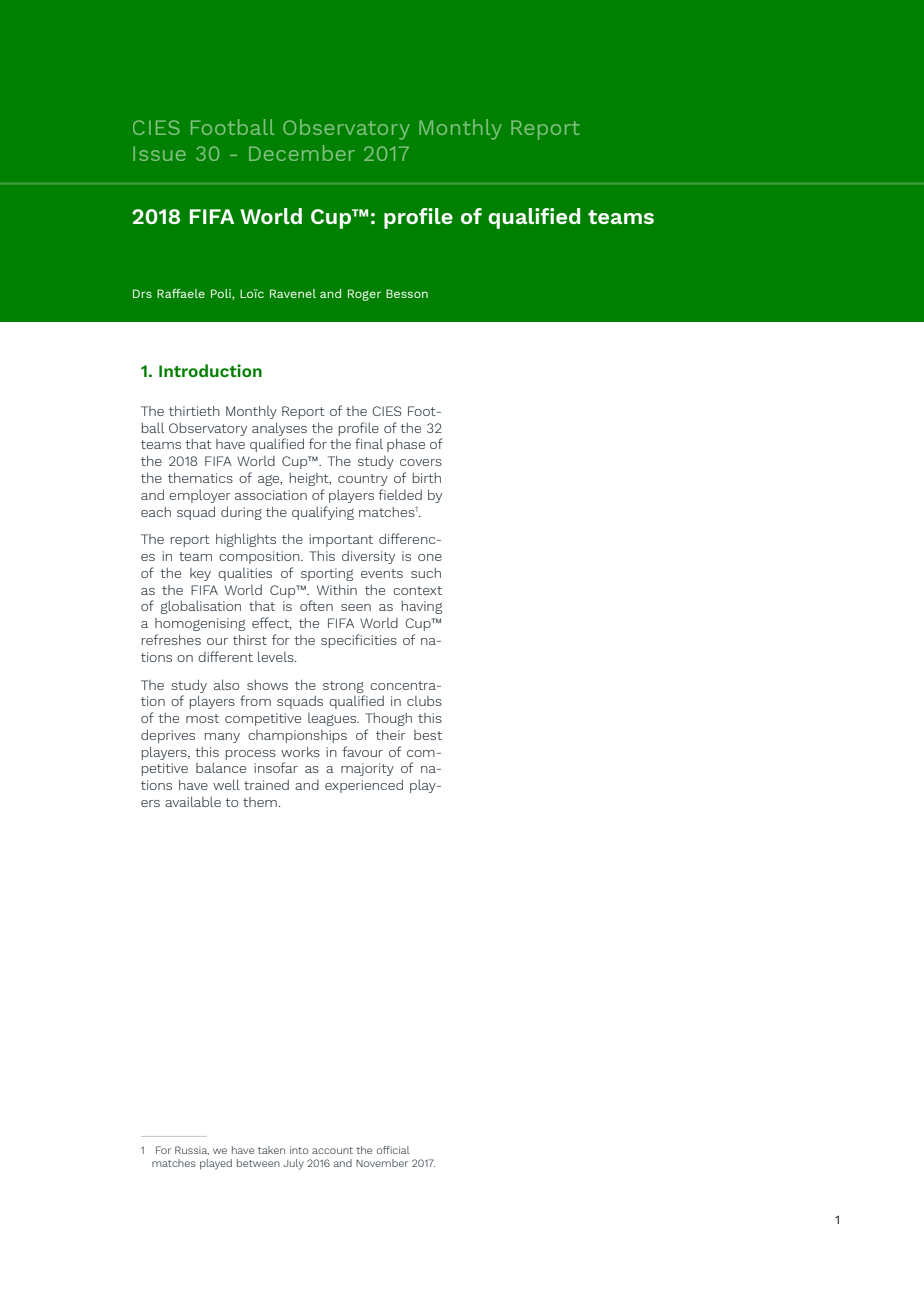  Describe the element at coordinates (299, 1150) in the image. I see `into` at that location.
